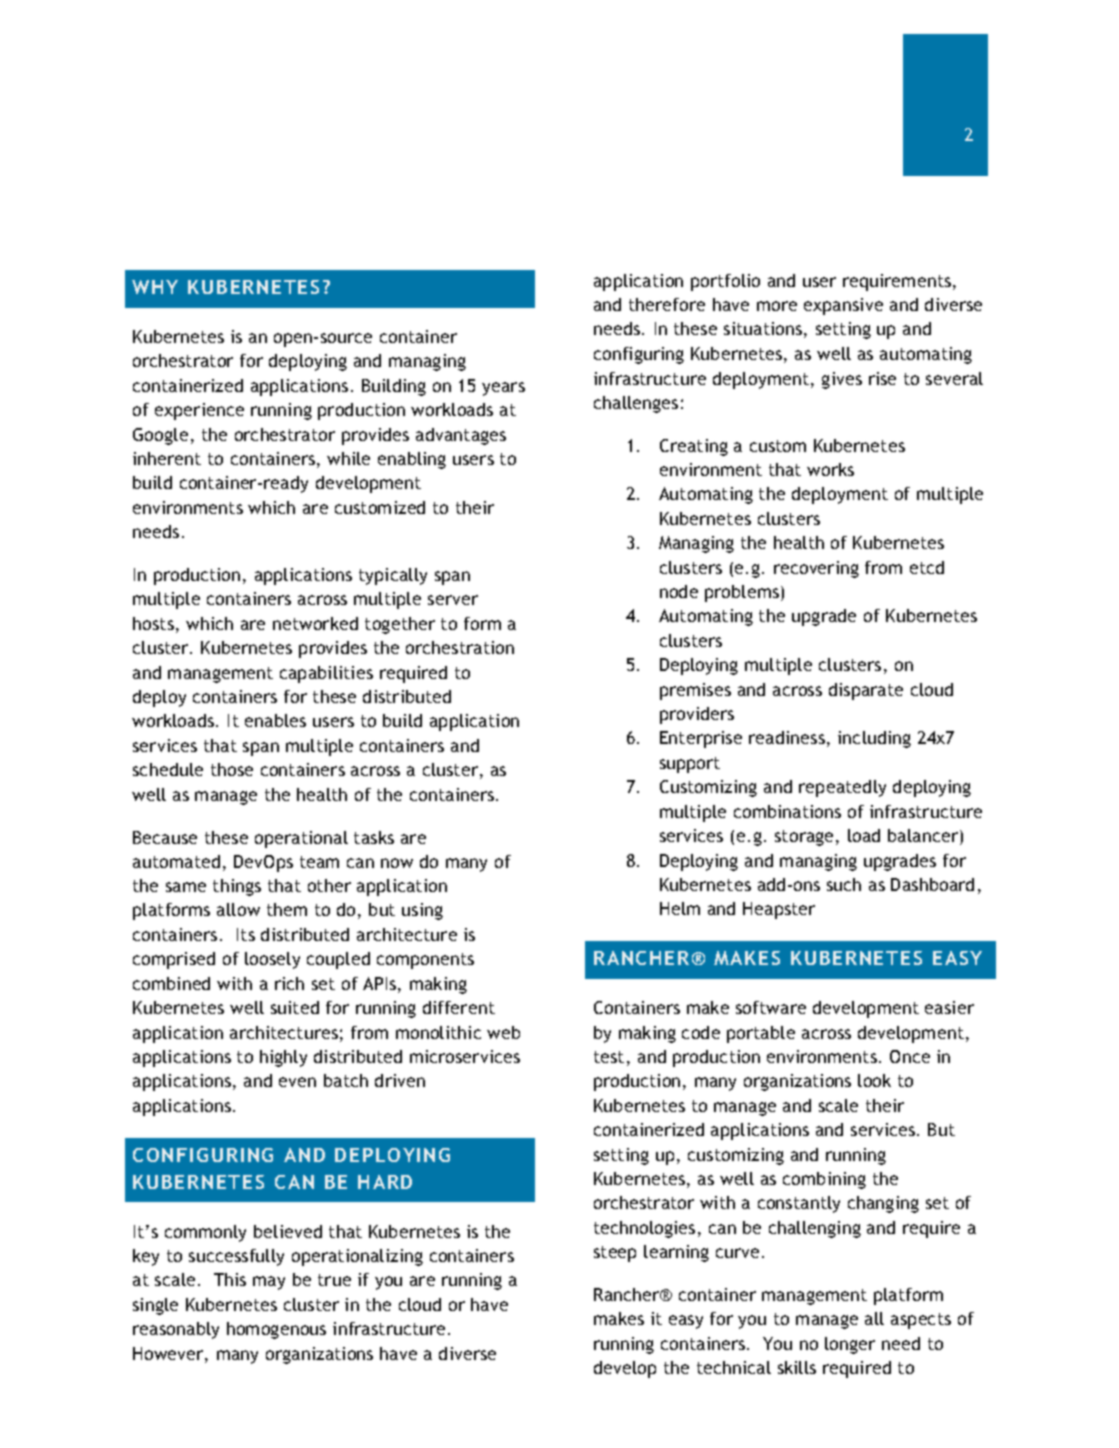 This screenshot has width=1119, height=1448. Describe the element at coordinates (615, 1254) in the screenshot. I see `steep` at that location.
